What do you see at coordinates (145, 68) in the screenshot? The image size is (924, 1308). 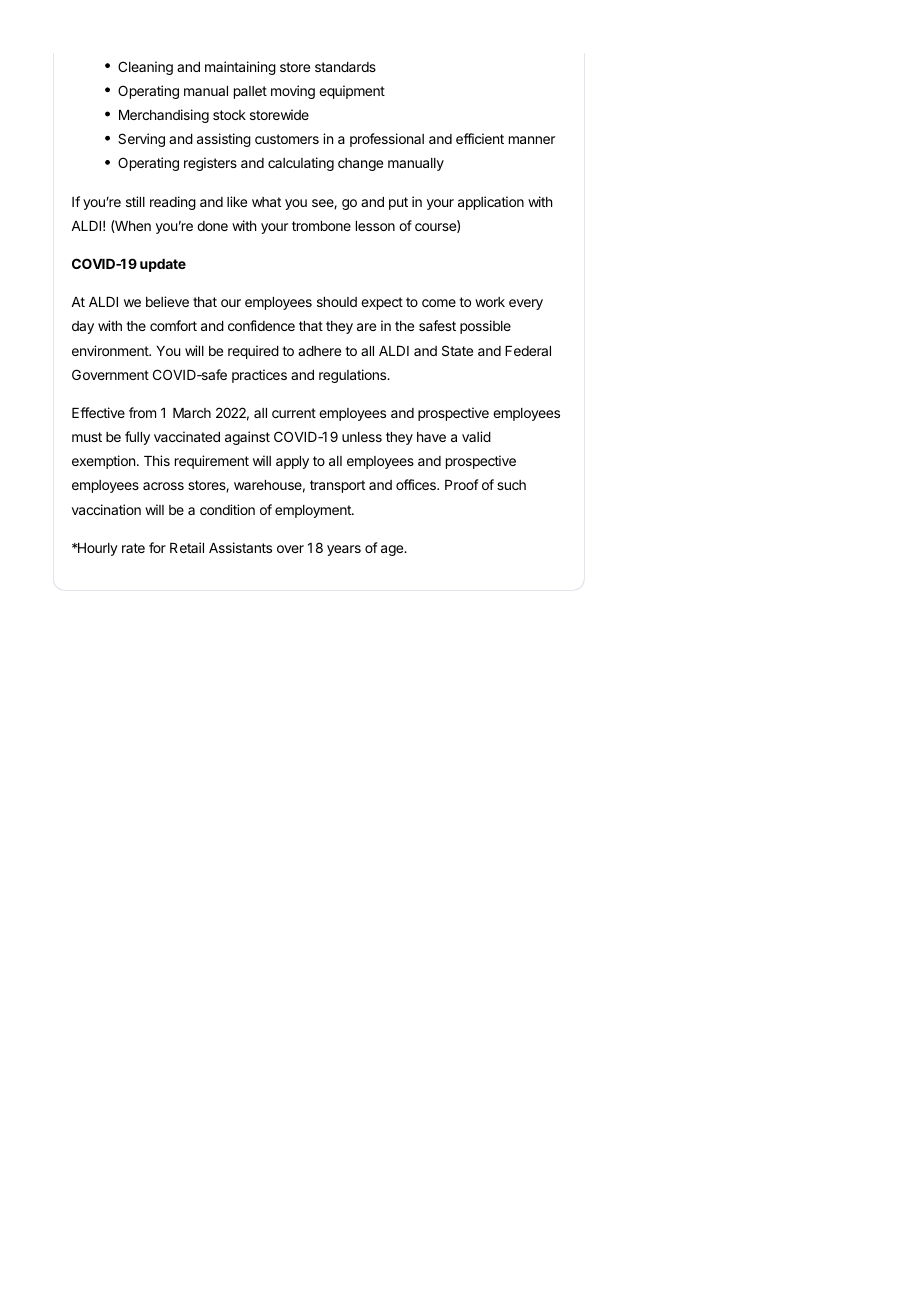 I see `Cleaning` at bounding box center [145, 68].
